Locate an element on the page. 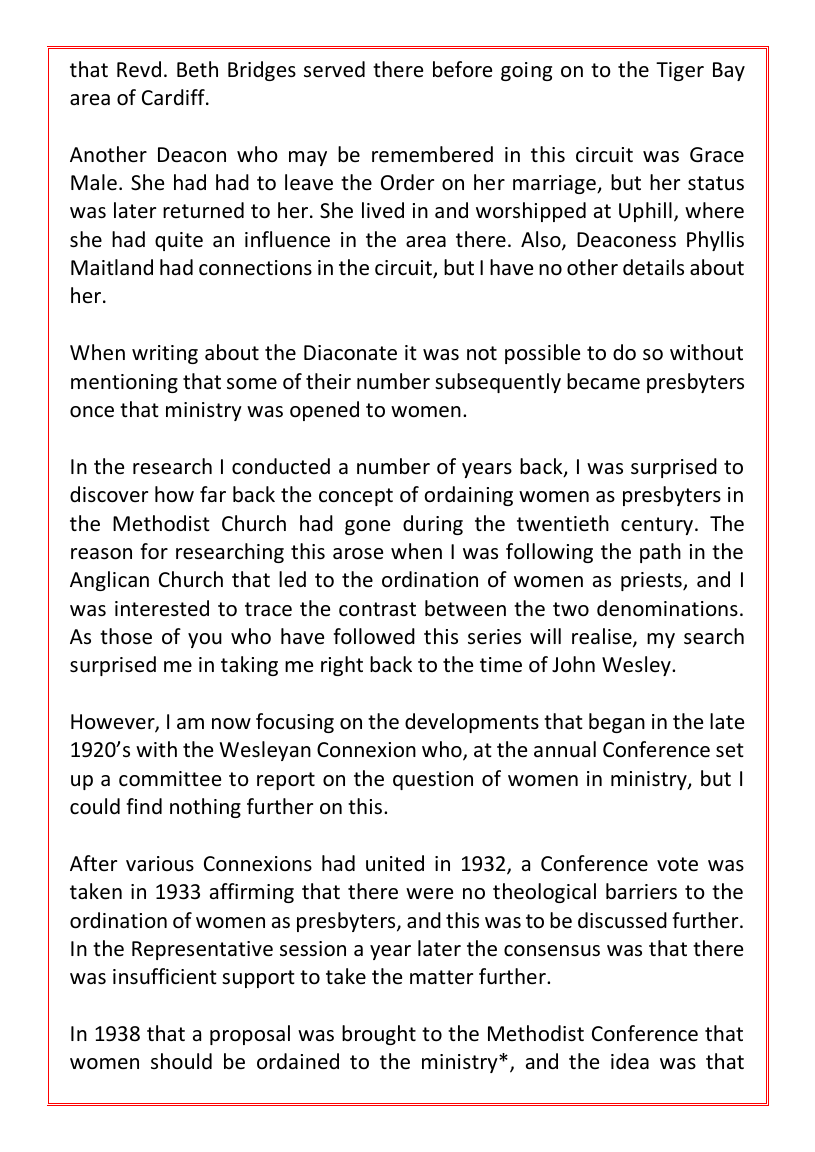 The width and height of the page is (815, 1152). brought is located at coordinates (379, 1035).
